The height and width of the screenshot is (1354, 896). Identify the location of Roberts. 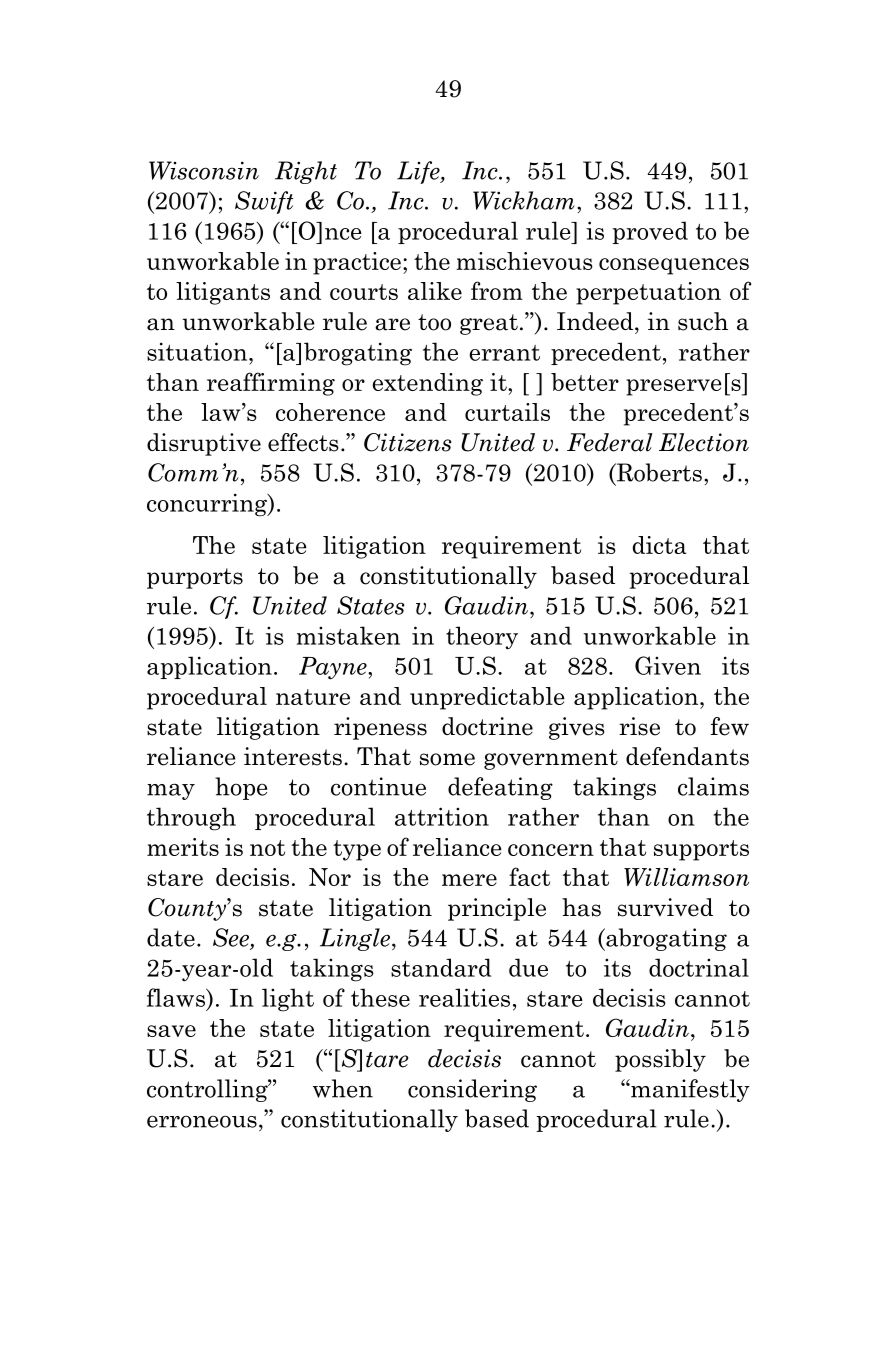
(658, 473).
